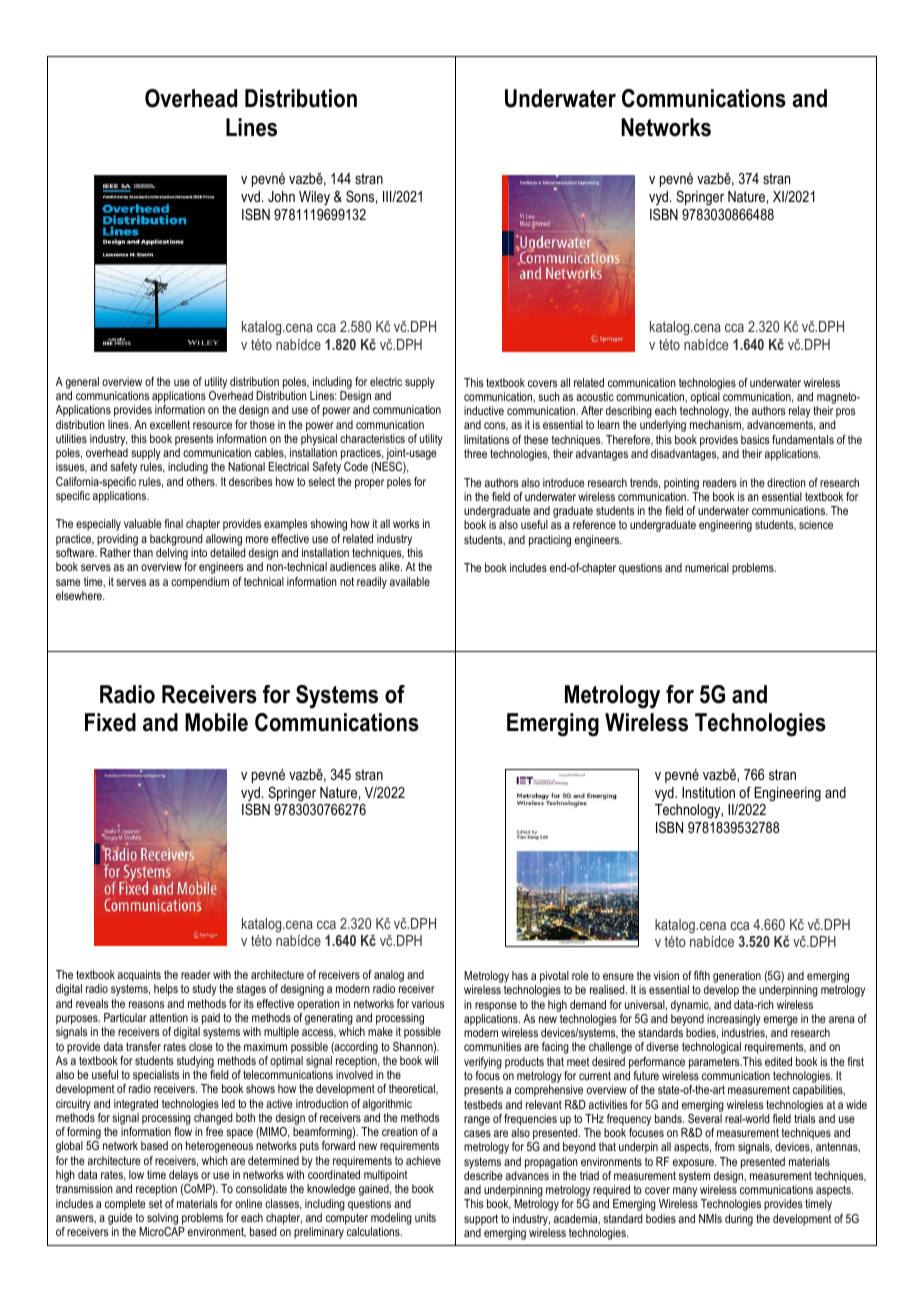  What do you see at coordinates (481, 1220) in the page?
I see `support` at bounding box center [481, 1220].
